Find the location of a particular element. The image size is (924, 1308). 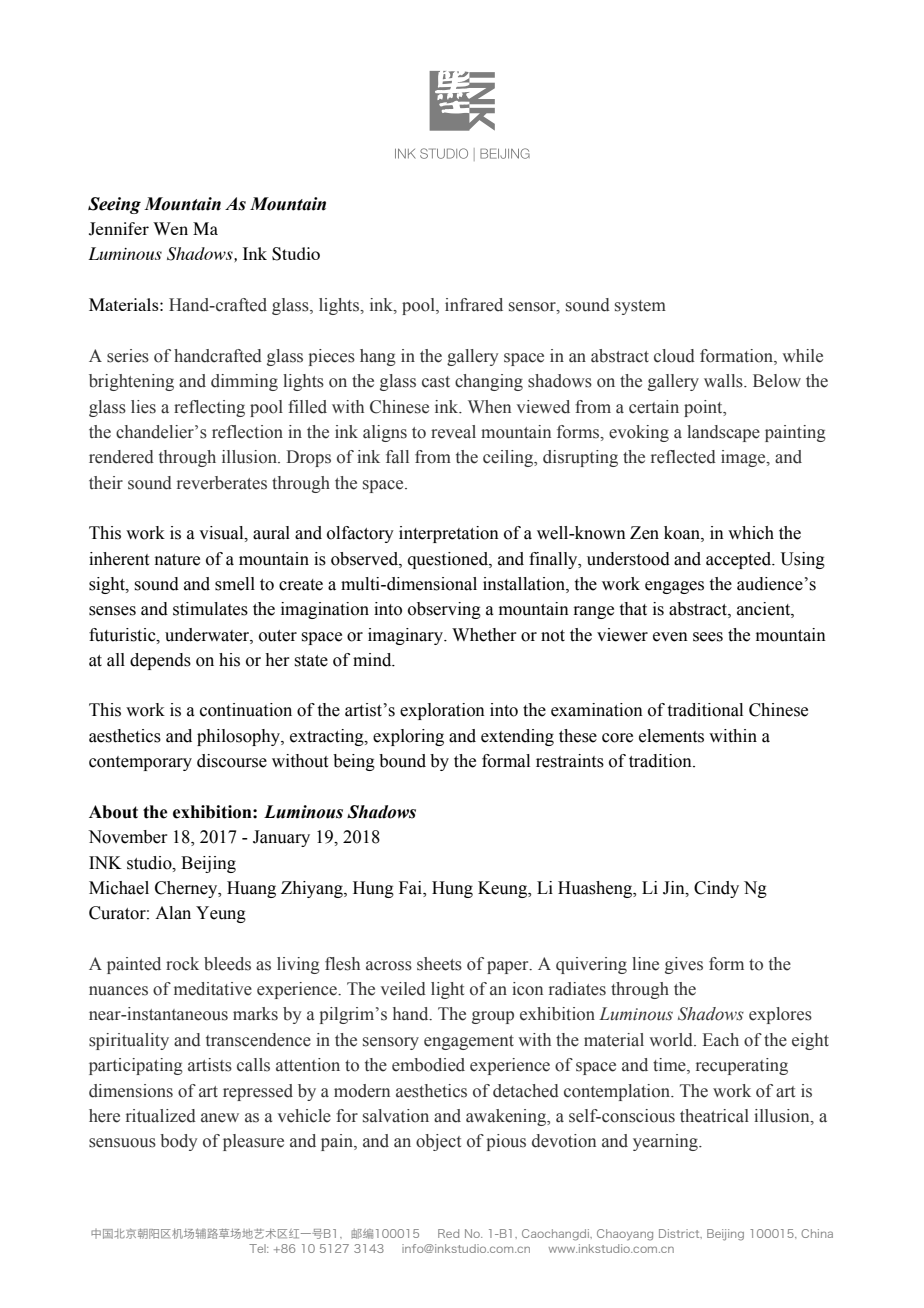

philosophy is located at coordinates (239, 737).
